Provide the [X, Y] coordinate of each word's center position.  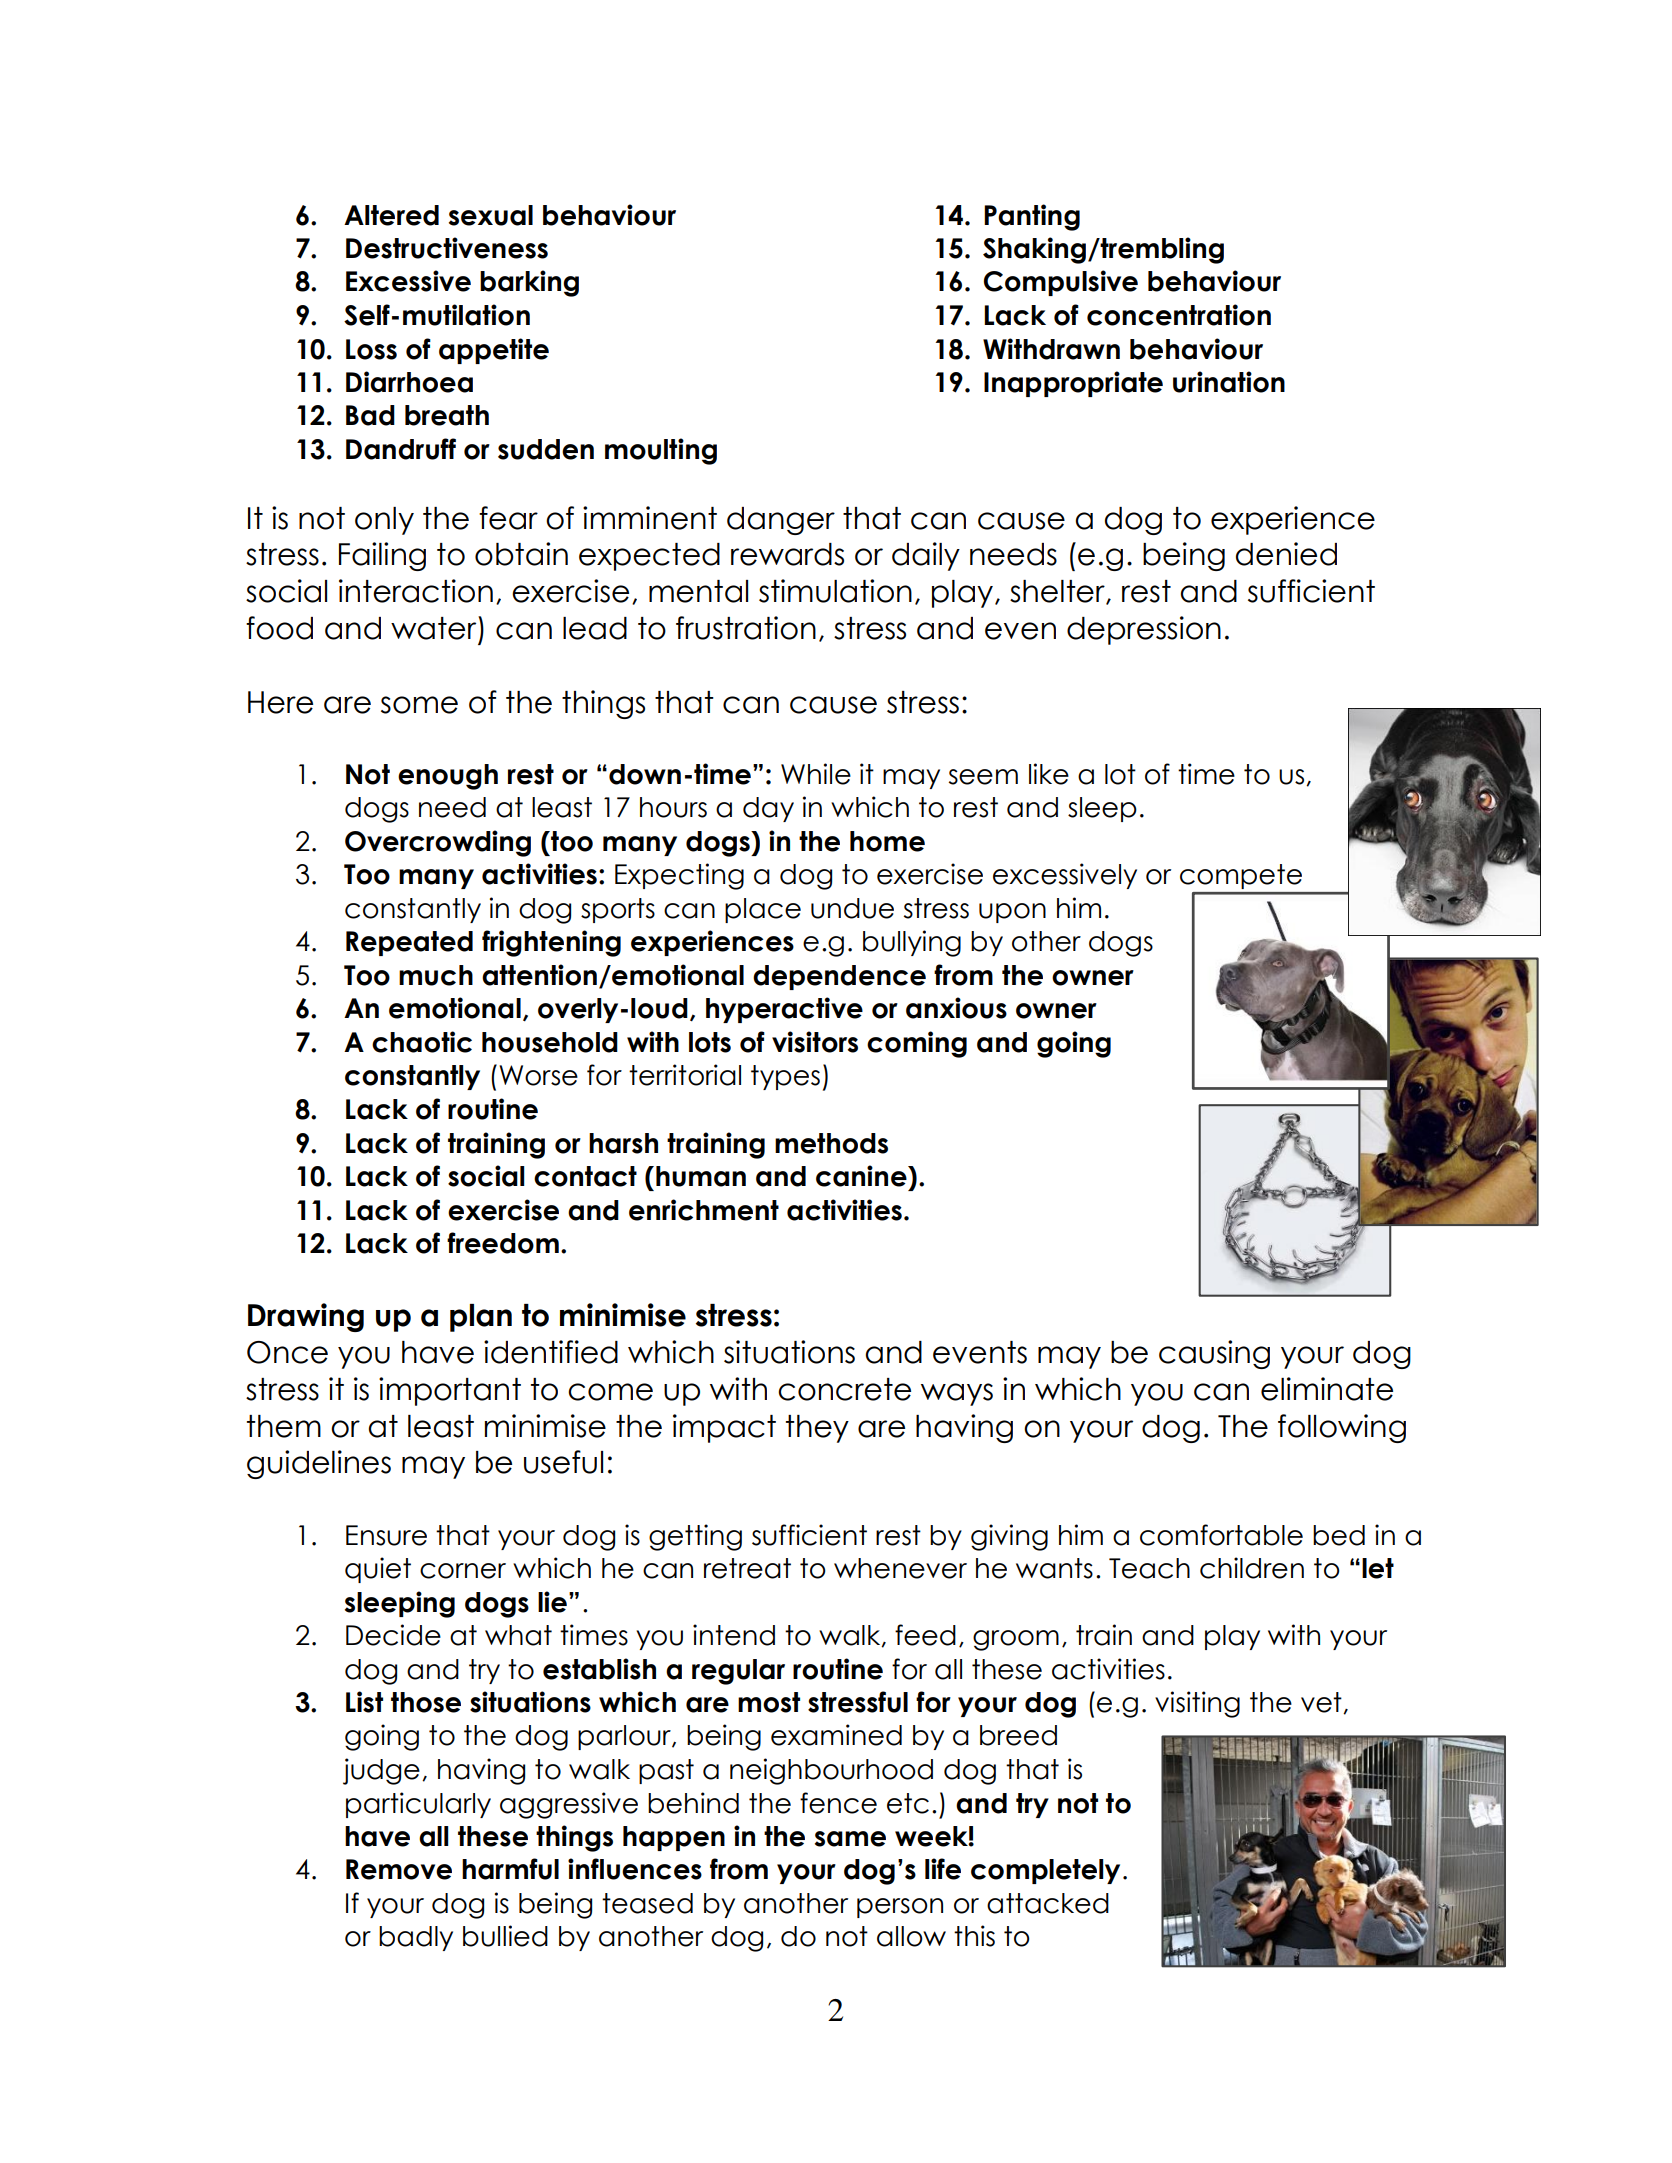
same [850, 1839]
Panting [1032, 217]
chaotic [422, 1042]
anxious [956, 1008]
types [785, 1077]
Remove [399, 1869]
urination [1229, 382]
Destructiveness [447, 248]
